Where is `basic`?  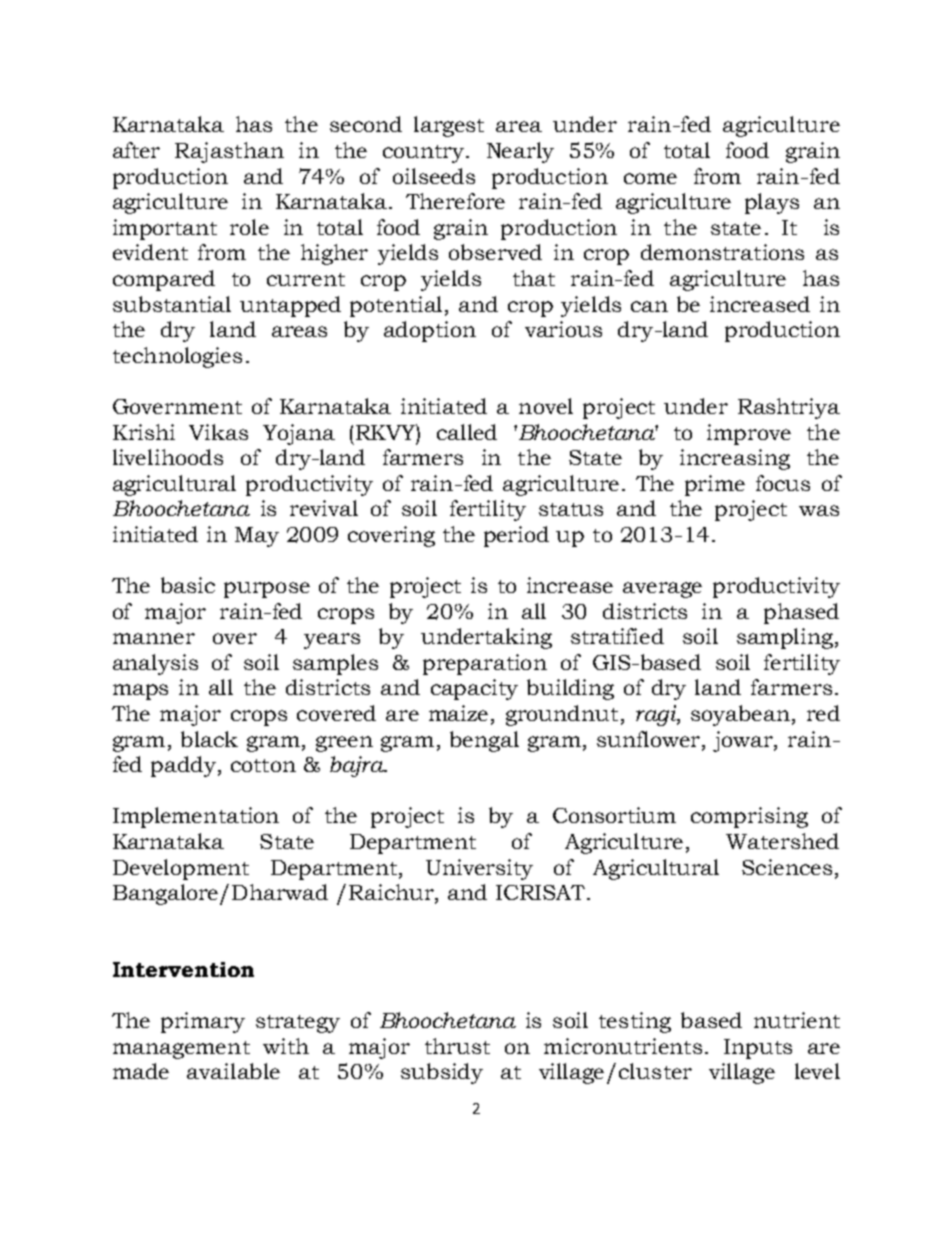
basic is located at coordinates (188, 585).
